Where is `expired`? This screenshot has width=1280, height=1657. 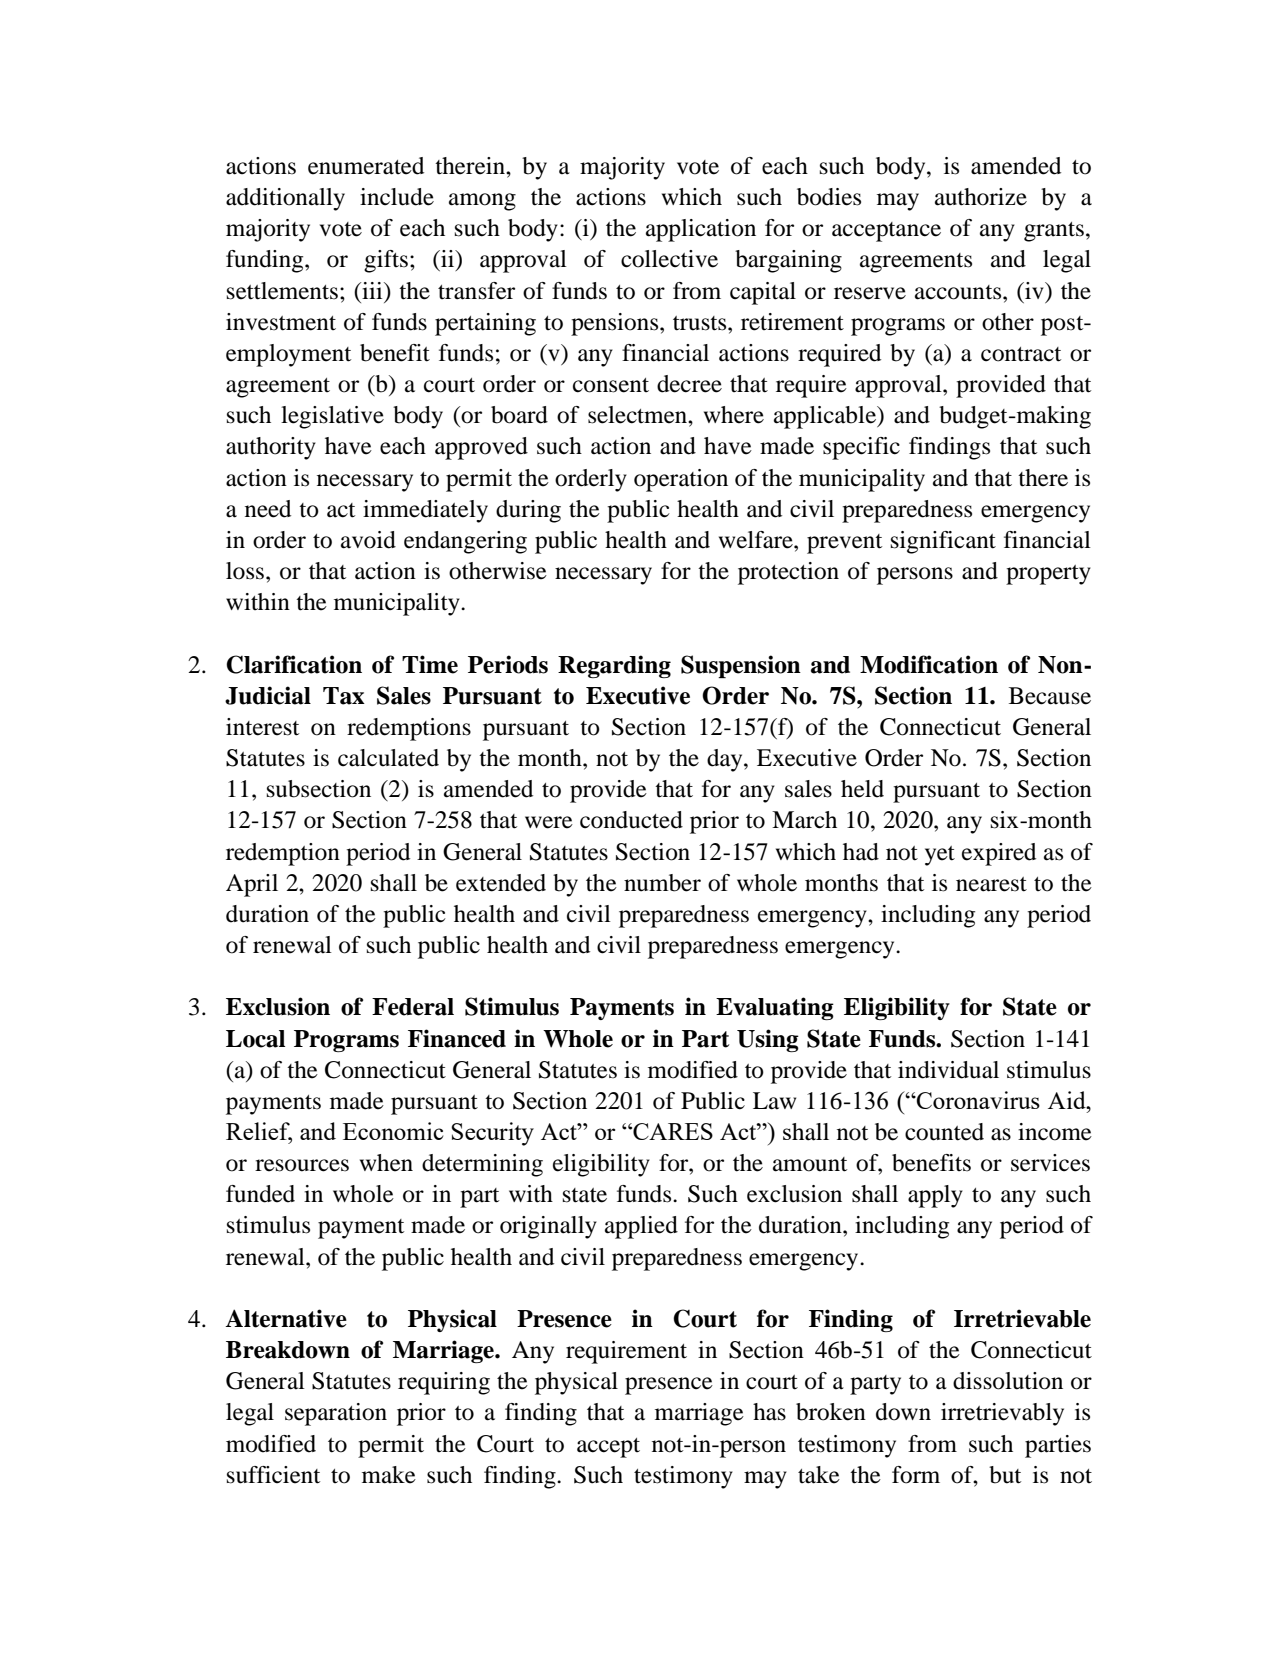
expired is located at coordinates (999, 854).
